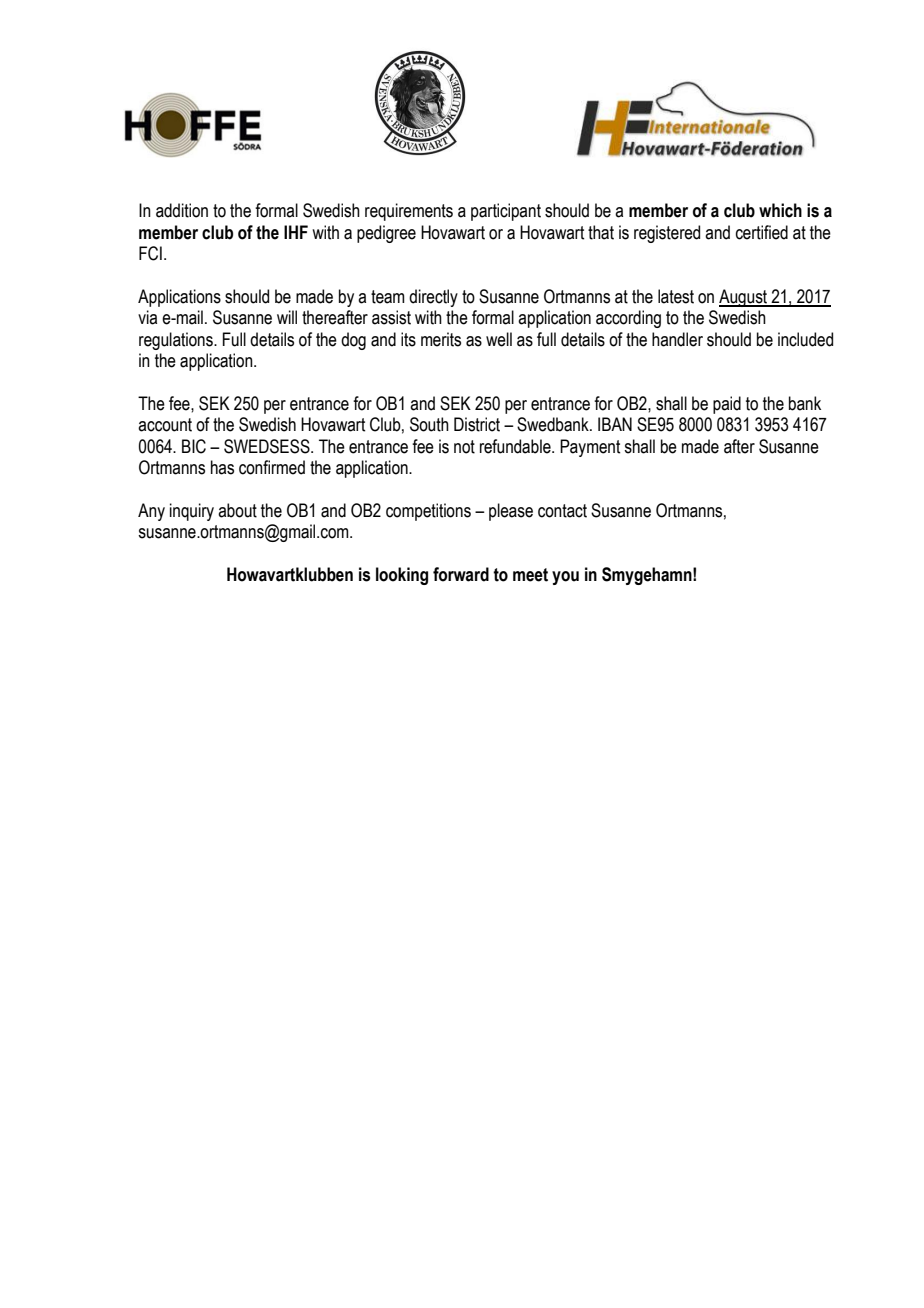 This screenshot has height=1308, width=924. I want to click on will, so click(287, 317).
